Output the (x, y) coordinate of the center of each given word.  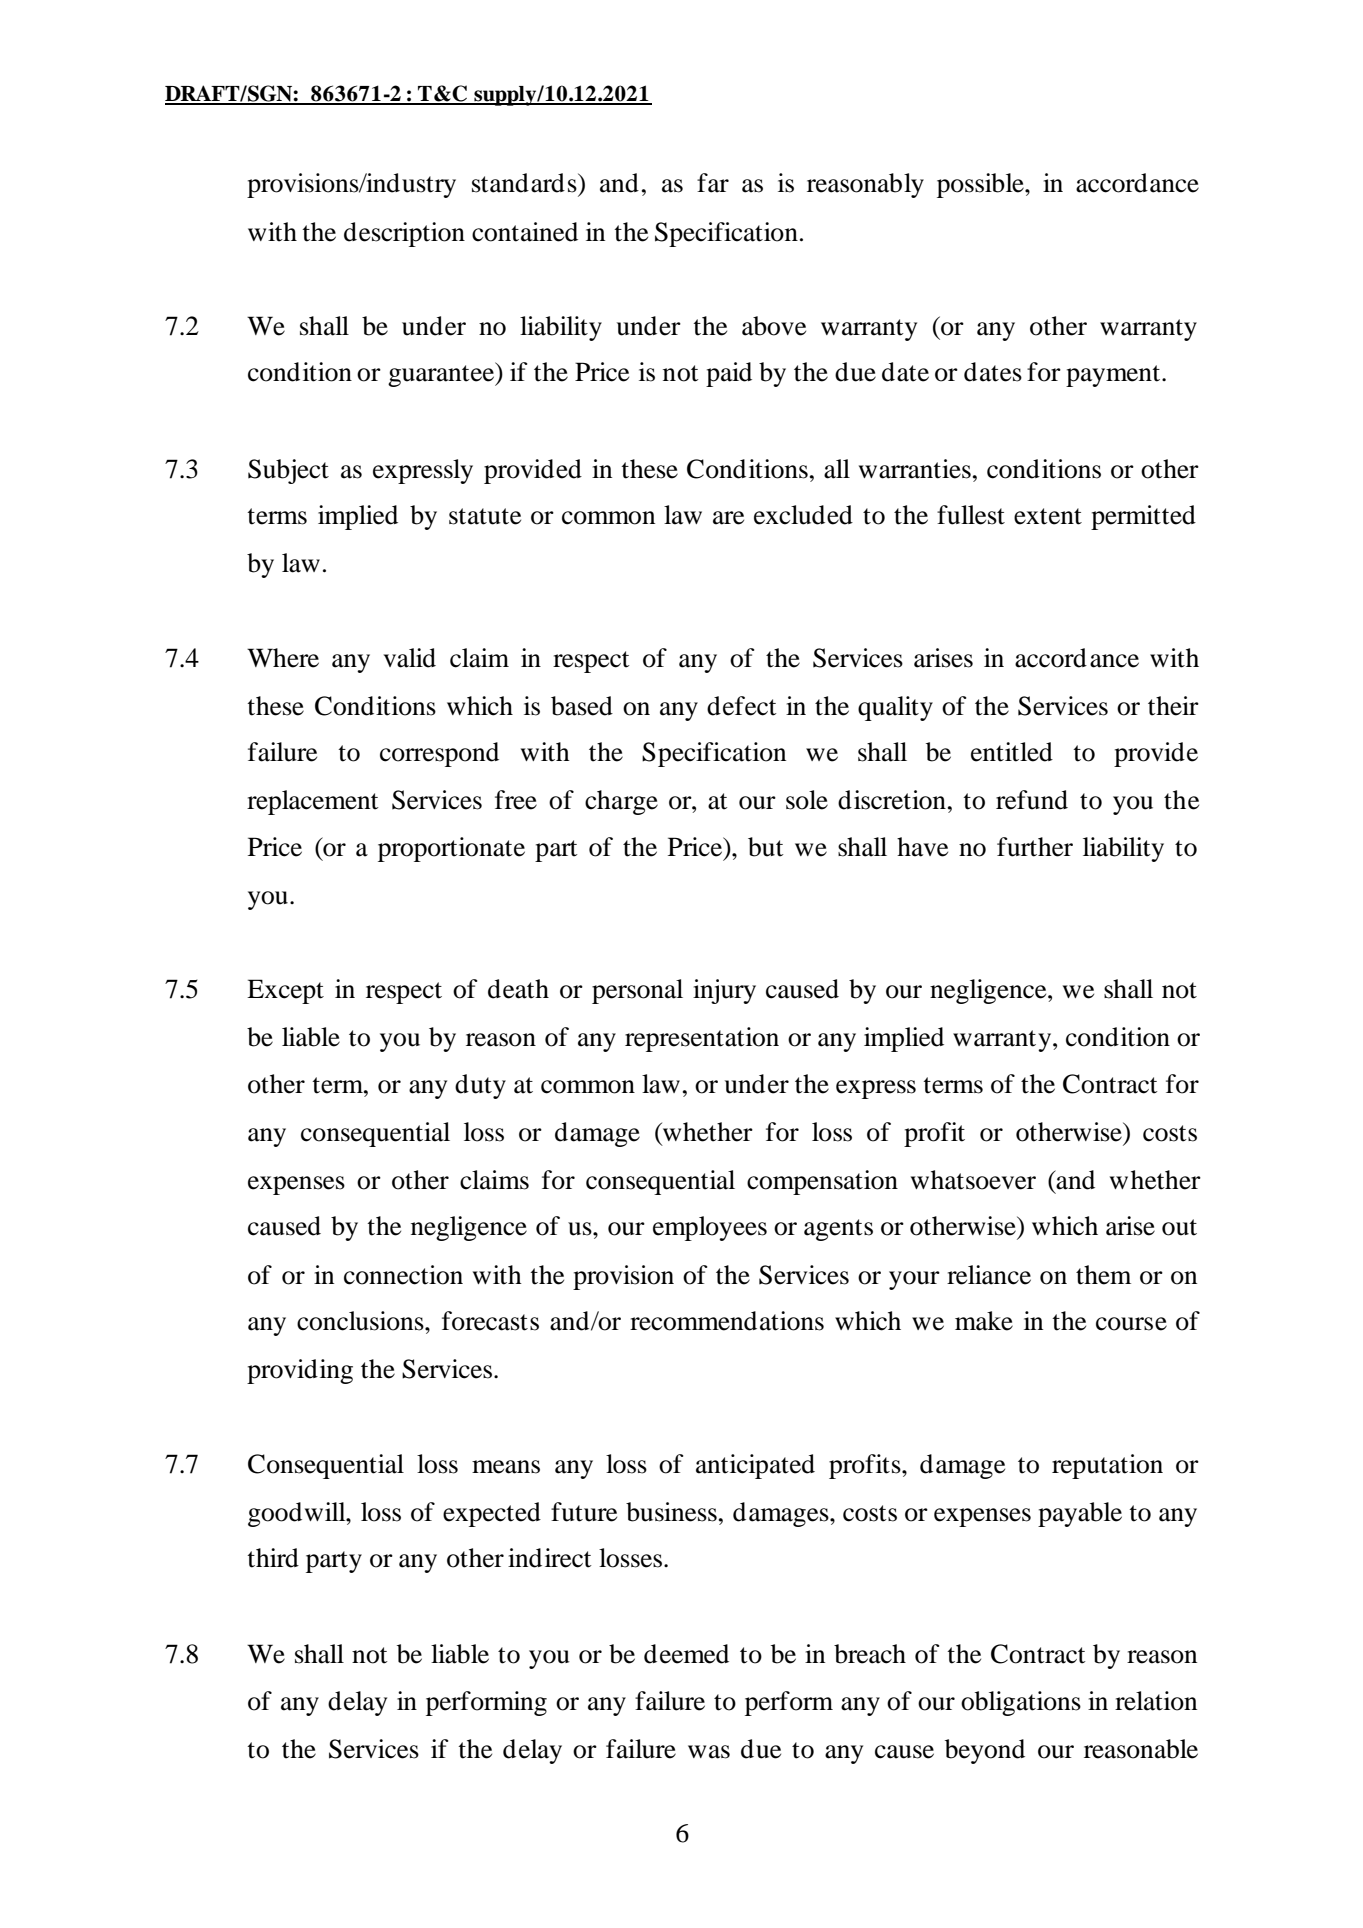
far (713, 183)
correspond (439, 754)
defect (742, 706)
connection (403, 1275)
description (404, 234)
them (1103, 1275)
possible (981, 185)
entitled (1012, 752)
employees (710, 1228)
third (273, 1558)
